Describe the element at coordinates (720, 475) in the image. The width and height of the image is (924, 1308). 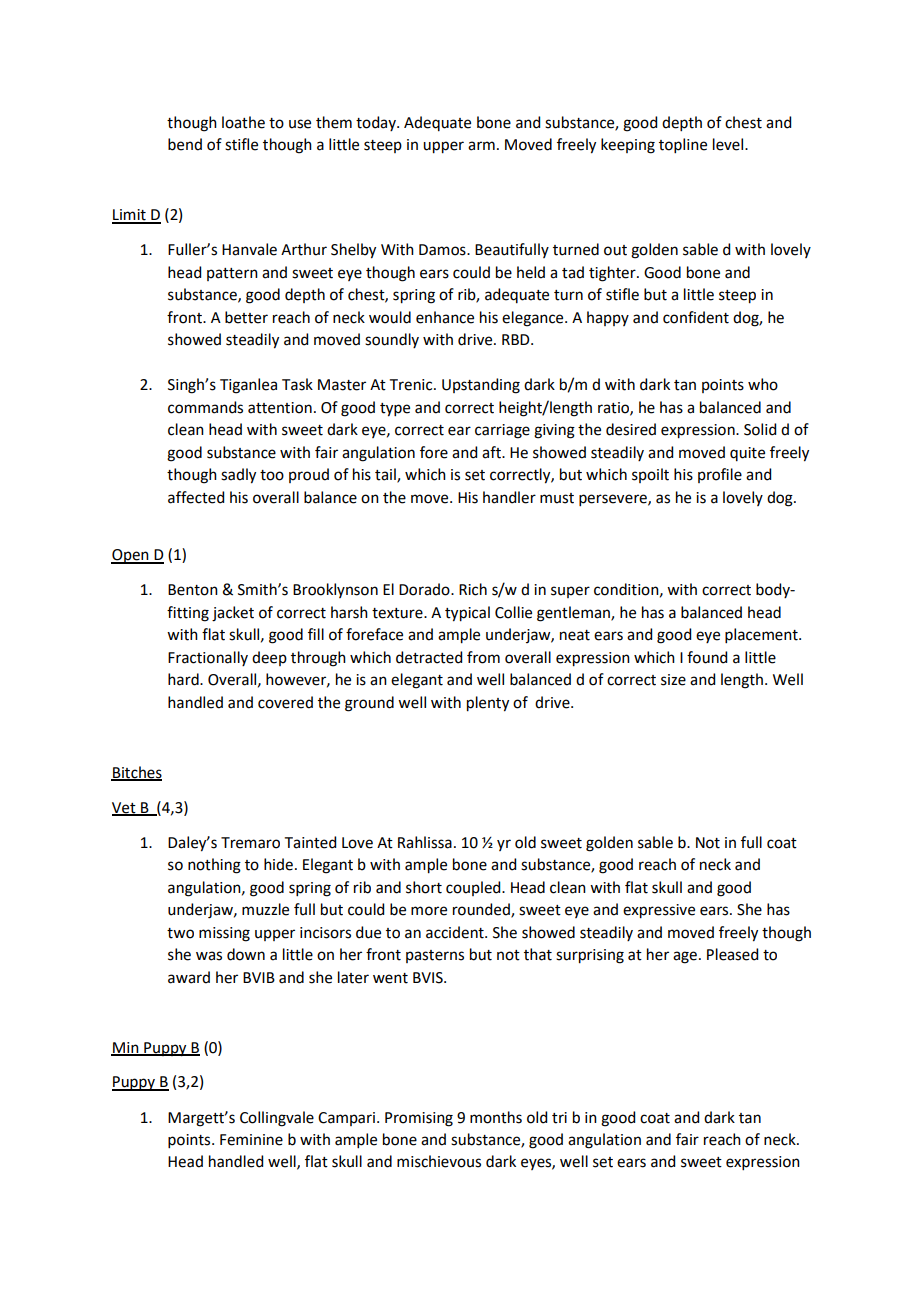
I see `profile` at that location.
